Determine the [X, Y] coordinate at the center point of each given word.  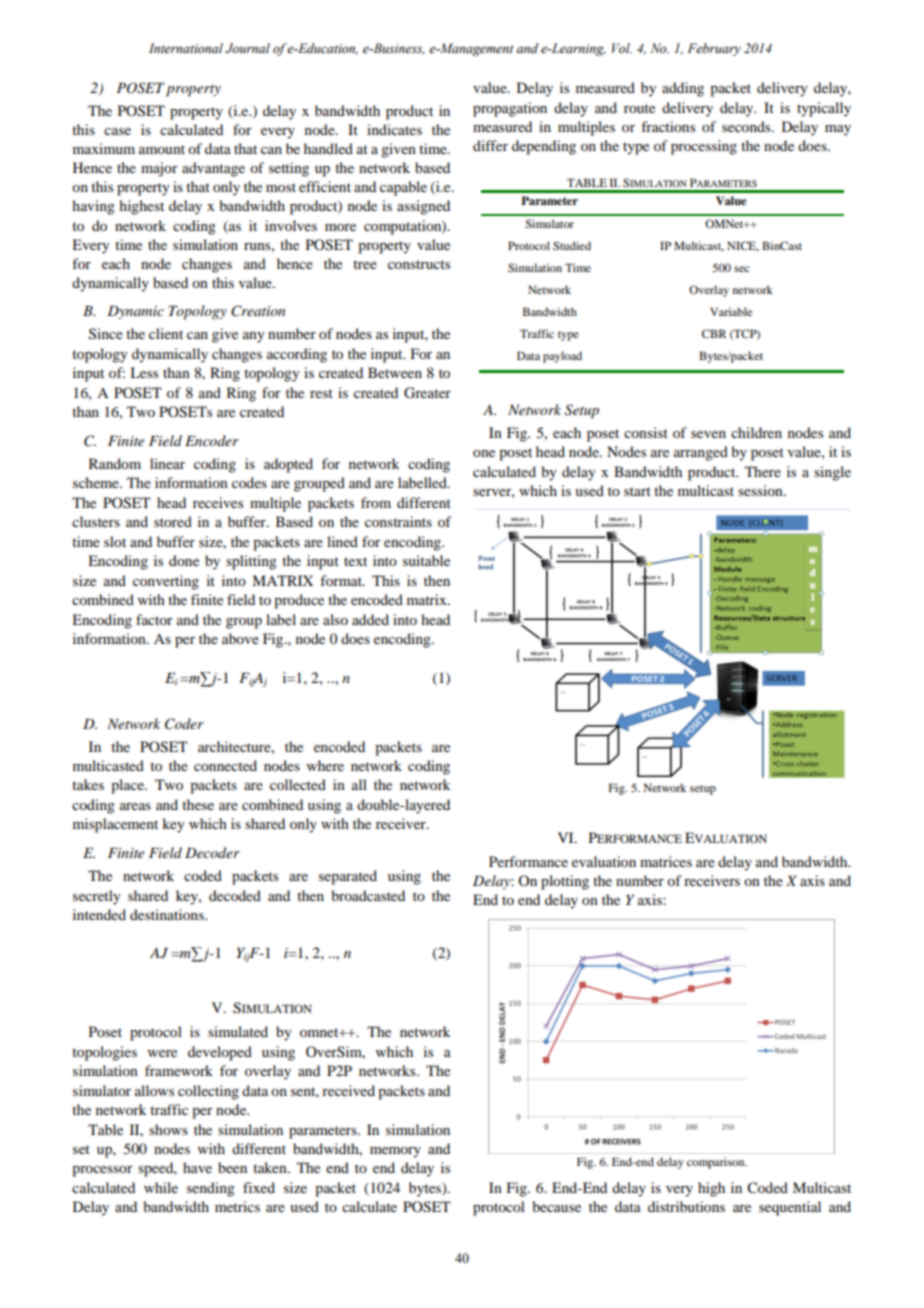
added [370, 619]
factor [154, 619]
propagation [510, 109]
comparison [717, 1163]
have [197, 1167]
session [761, 490]
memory [395, 1152]
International [186, 48]
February [714, 49]
